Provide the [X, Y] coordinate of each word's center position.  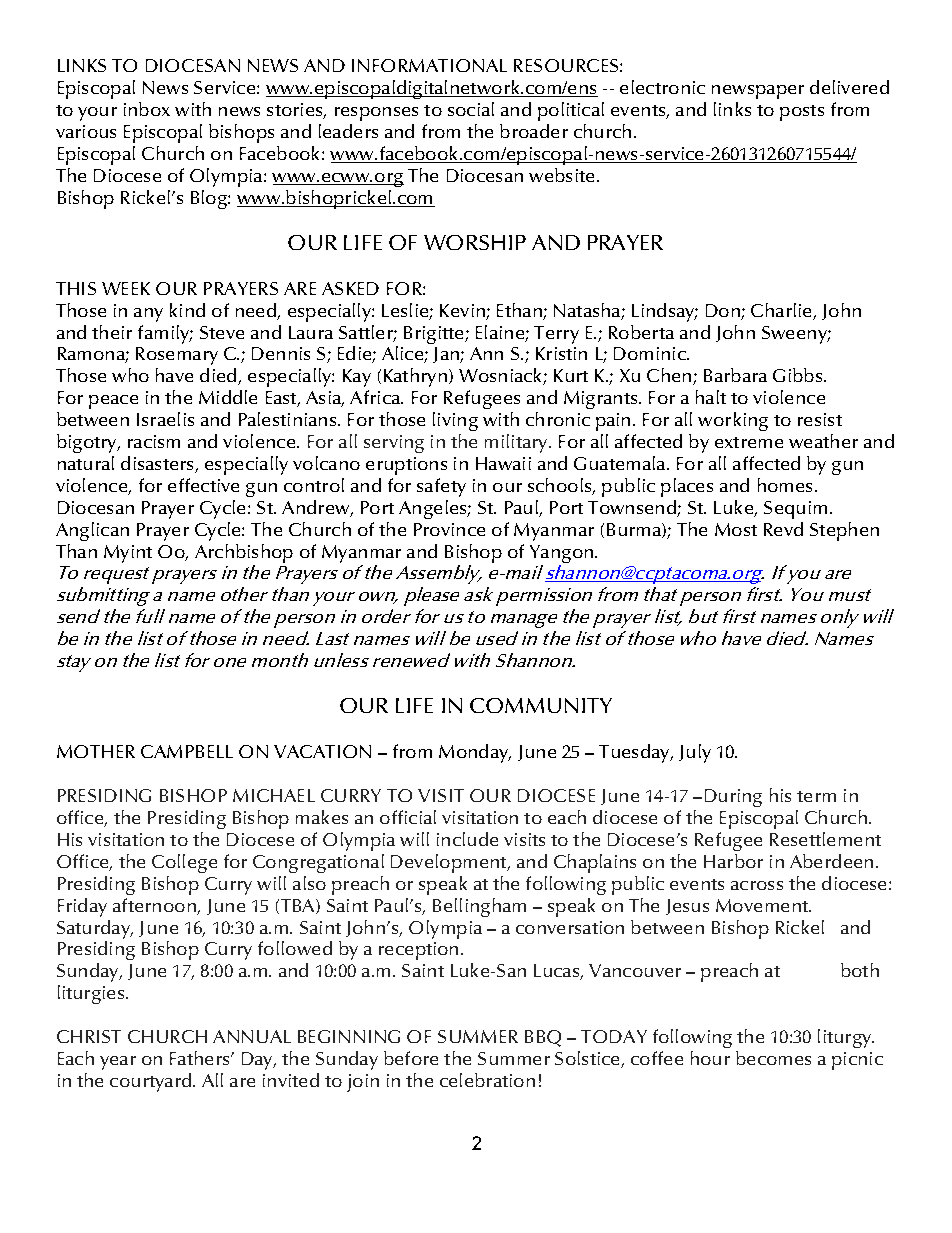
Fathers [201, 1058]
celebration [487, 1080]
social [471, 109]
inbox [147, 109]
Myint [128, 554]
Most [736, 529]
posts [802, 113]
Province [449, 529]
